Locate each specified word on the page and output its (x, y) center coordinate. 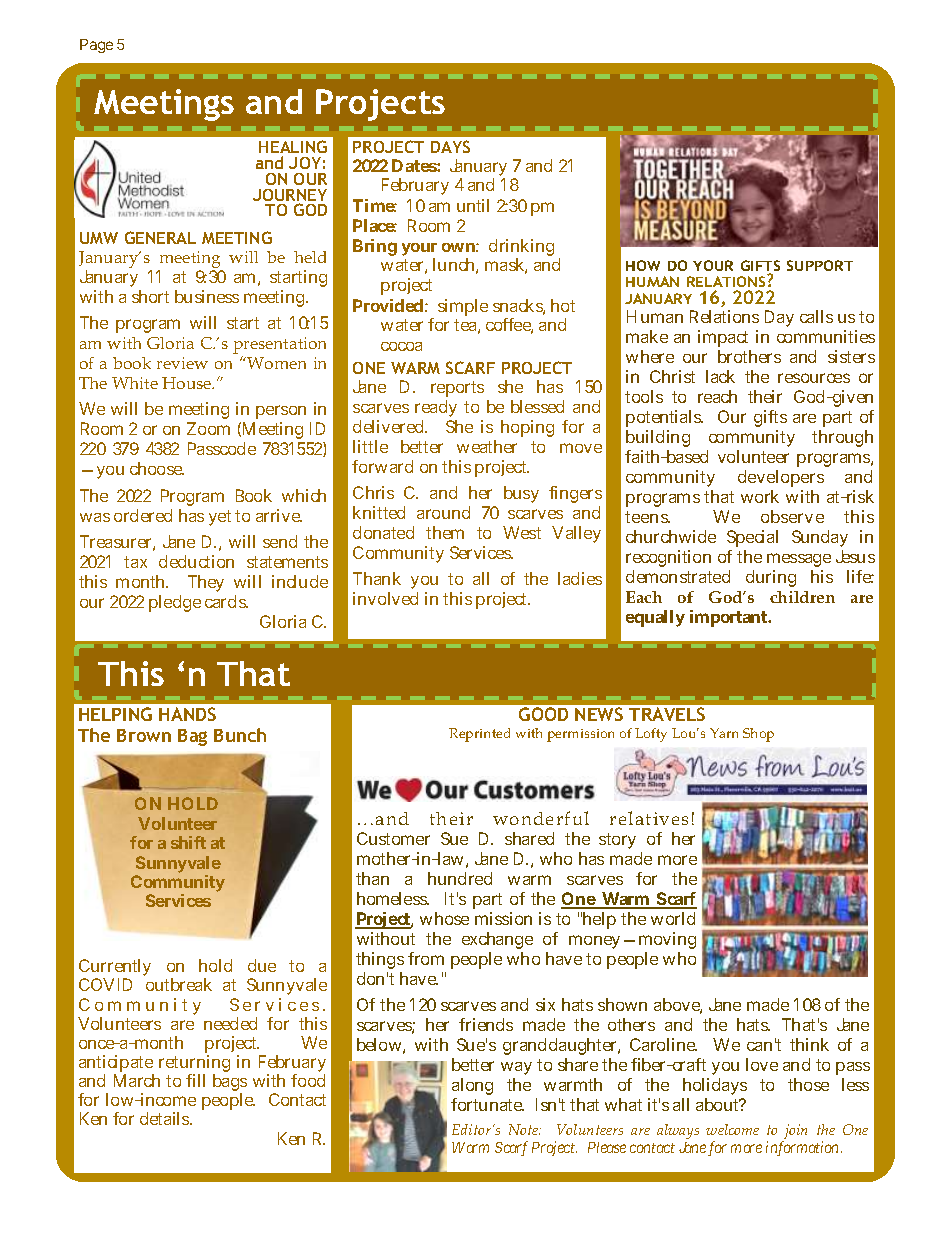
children (802, 597)
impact (723, 338)
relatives (649, 818)
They (206, 583)
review (182, 363)
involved (385, 598)
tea (465, 325)
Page (96, 46)
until (473, 205)
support (820, 265)
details (165, 1118)
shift (188, 842)
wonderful (541, 818)
